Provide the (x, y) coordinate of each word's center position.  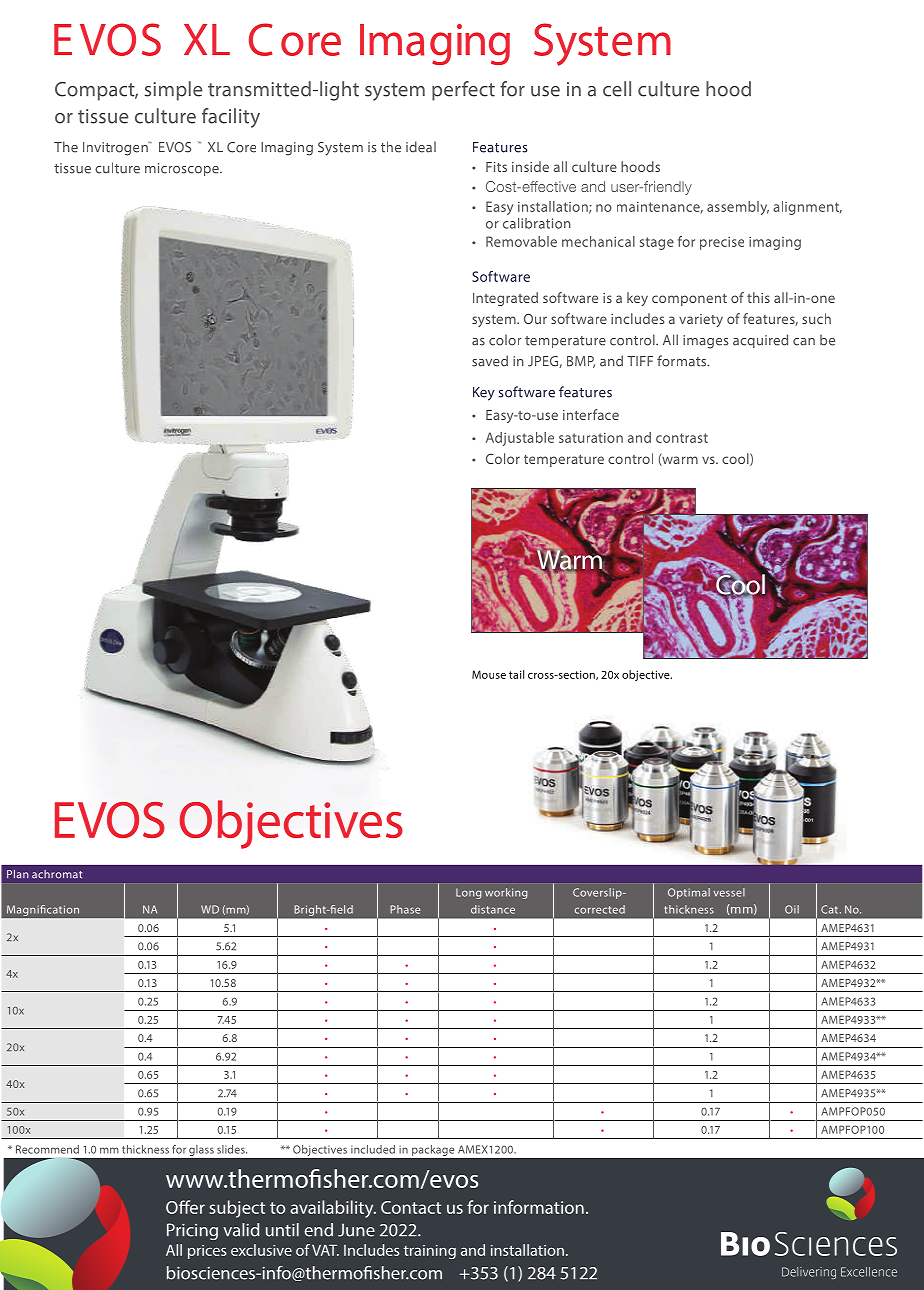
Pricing (192, 1231)
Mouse (489, 674)
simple (174, 91)
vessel (729, 892)
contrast (682, 438)
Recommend (47, 1149)
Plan (18, 874)
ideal (421, 147)
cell (617, 89)
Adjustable (520, 439)
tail (516, 674)
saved (490, 361)
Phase (405, 909)
